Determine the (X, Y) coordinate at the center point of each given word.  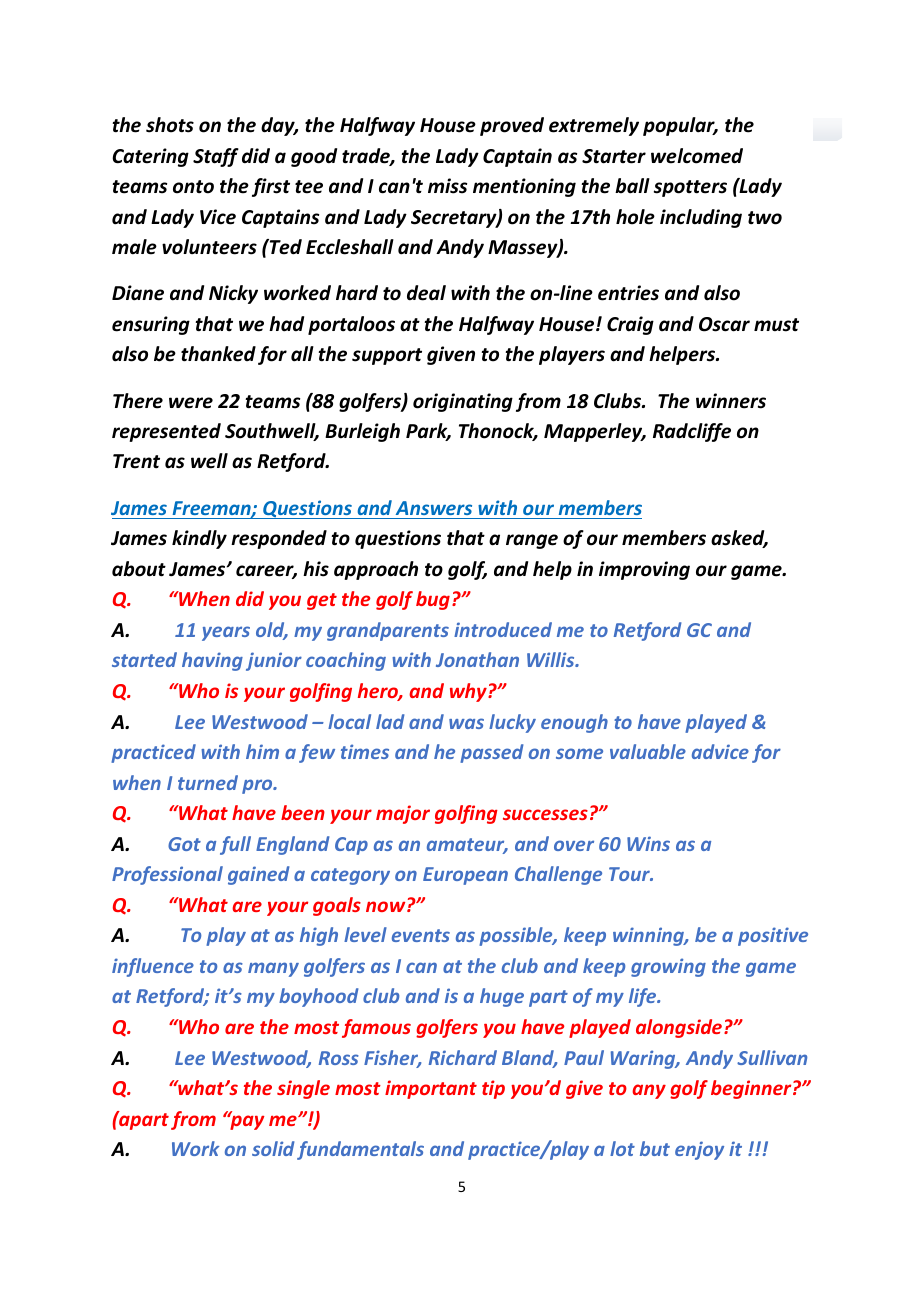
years (226, 633)
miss (447, 186)
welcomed (697, 156)
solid (273, 1148)
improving (644, 570)
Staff (216, 157)
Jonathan (477, 659)
